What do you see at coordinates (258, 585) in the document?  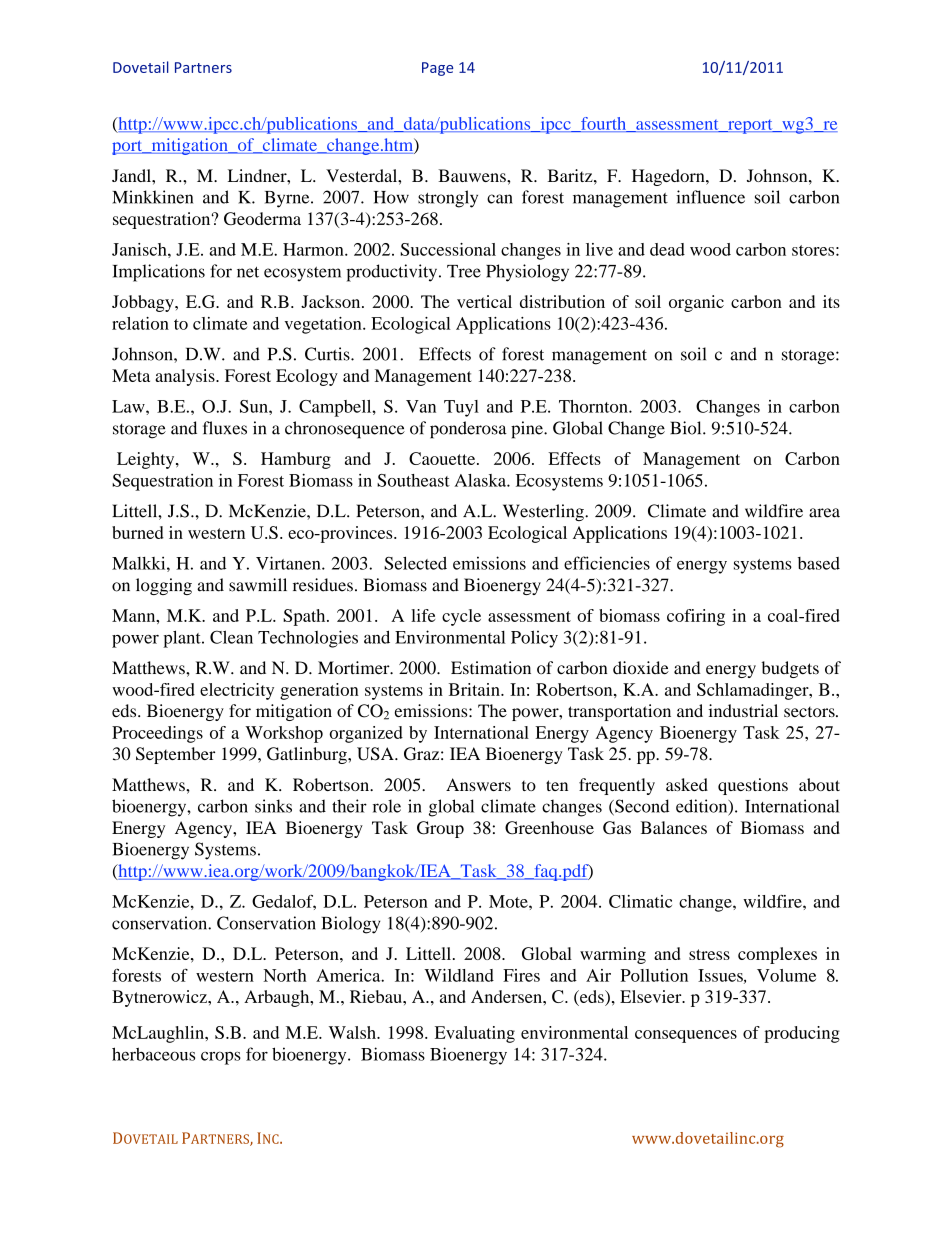 I see `sawmill` at bounding box center [258, 585].
